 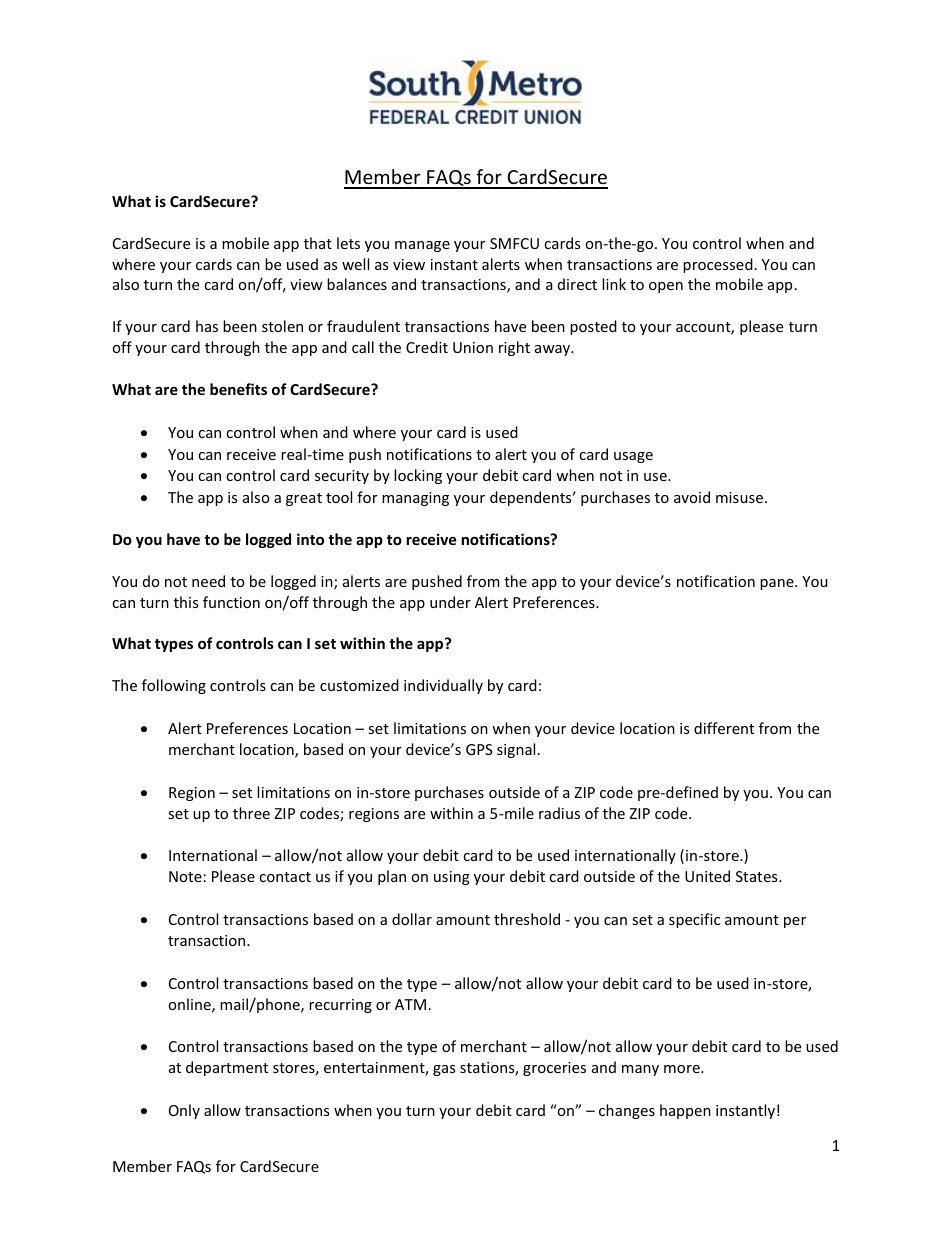 I want to click on processed, so click(x=718, y=265).
